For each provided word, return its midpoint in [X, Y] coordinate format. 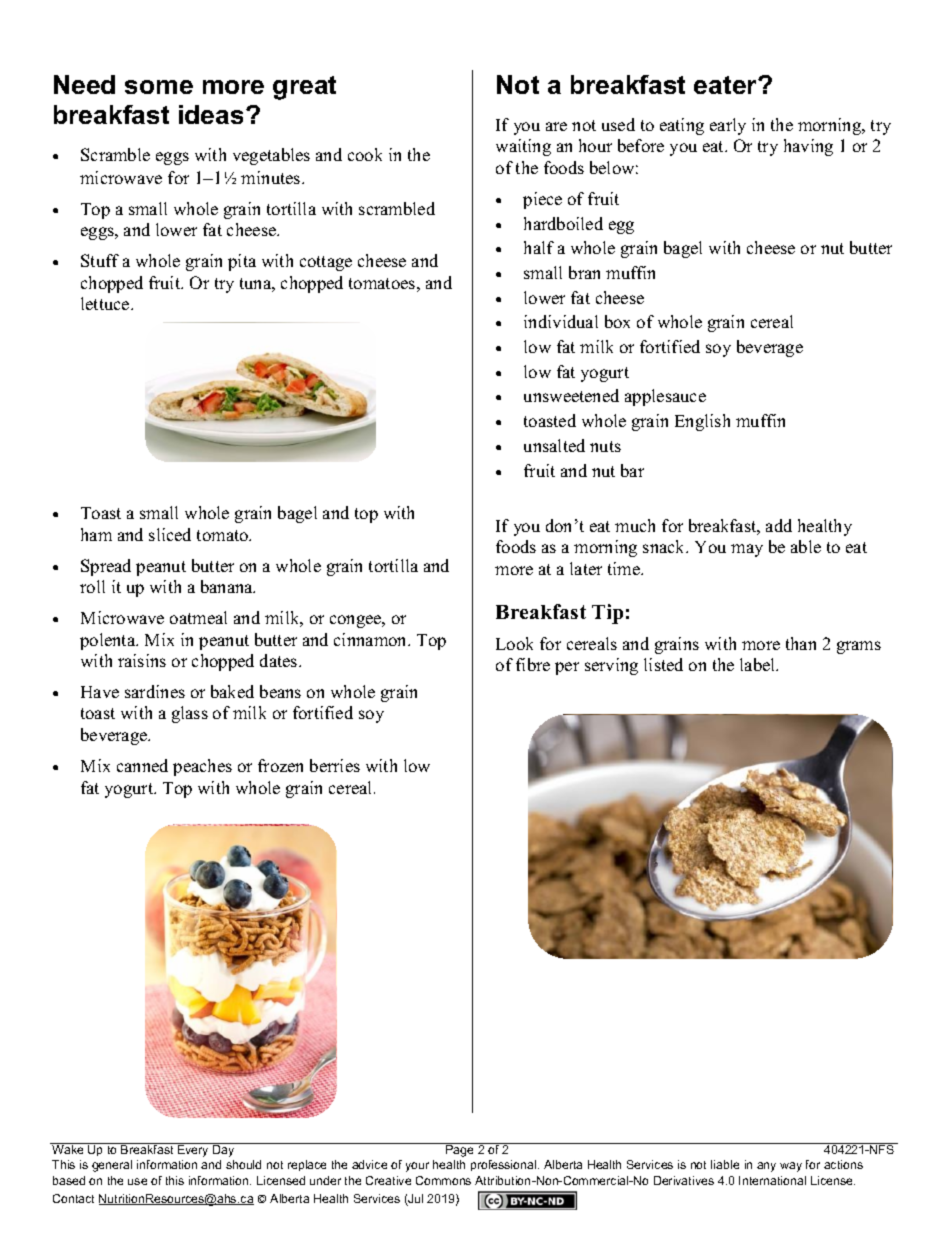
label [759, 664]
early [728, 126]
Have [100, 692]
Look [514, 643]
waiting [523, 147]
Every [194, 1150]
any [766, 1167]
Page [460, 1150]
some [159, 87]
